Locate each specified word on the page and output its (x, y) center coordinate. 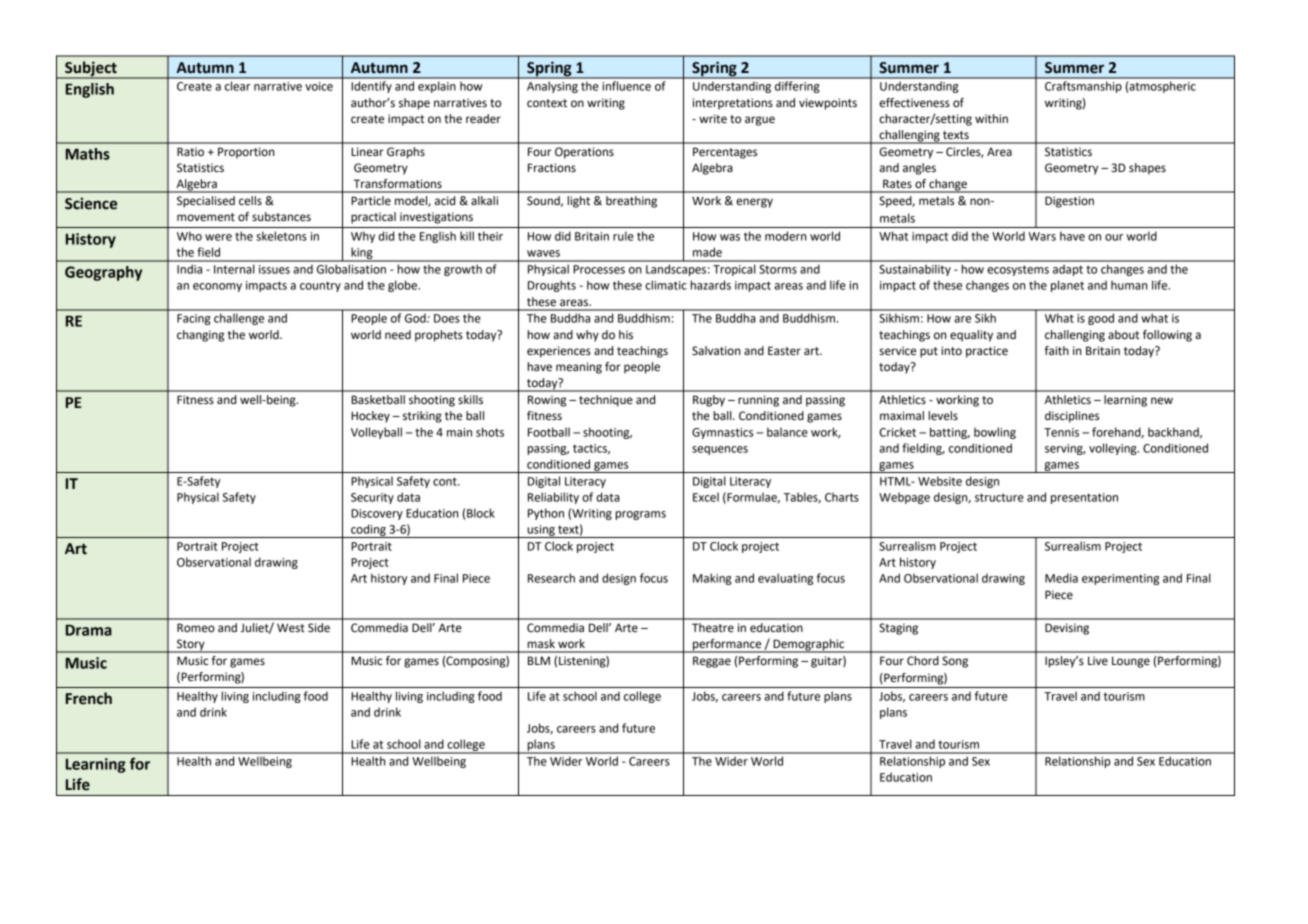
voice (319, 86)
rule (623, 236)
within (991, 119)
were (218, 237)
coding (368, 531)
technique (606, 401)
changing (200, 336)
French (89, 698)
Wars (1042, 236)
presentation (1084, 498)
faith (1057, 350)
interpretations (733, 104)
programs (640, 515)
